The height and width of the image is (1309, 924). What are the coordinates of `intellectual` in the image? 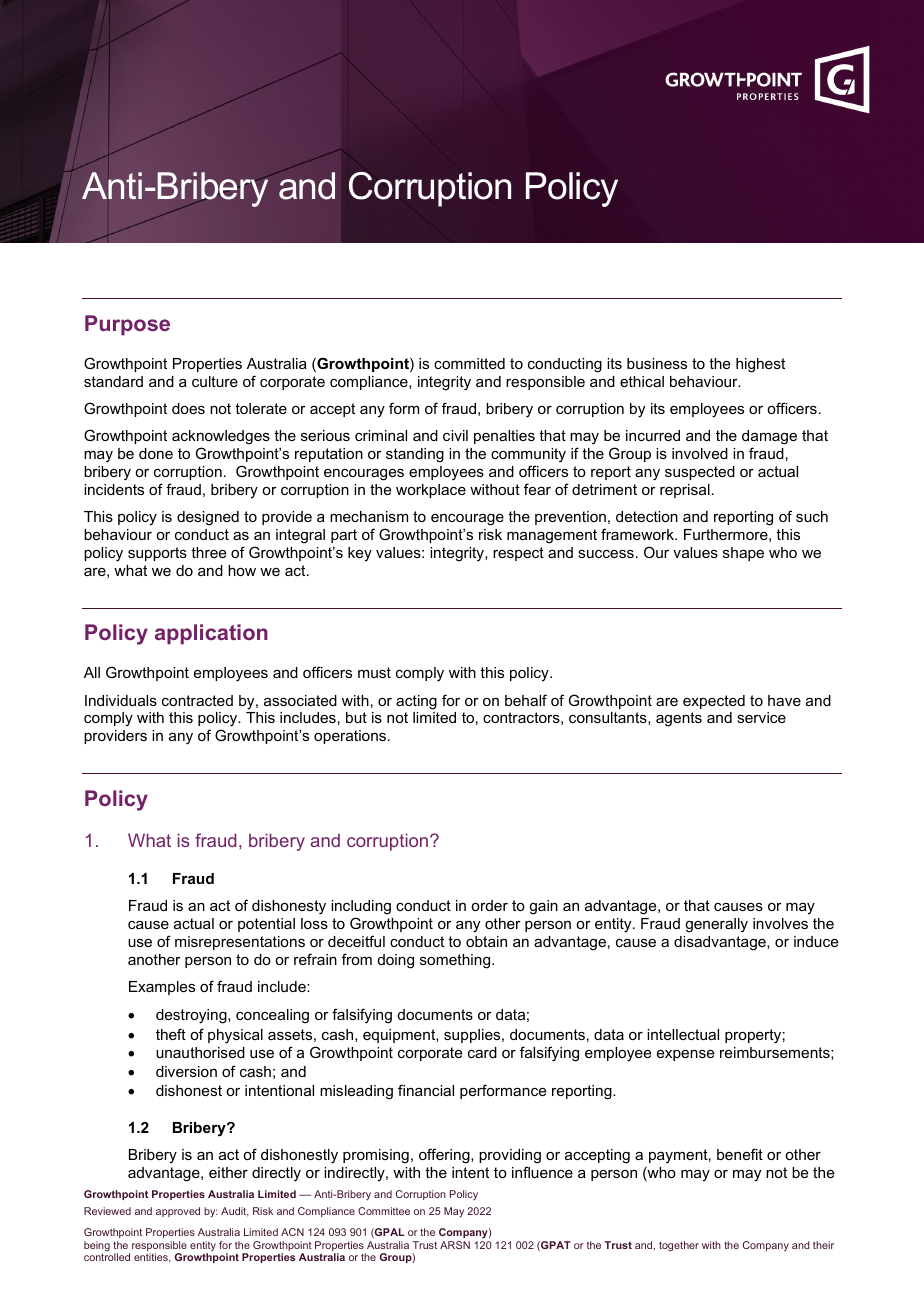 It's located at (683, 1034).
